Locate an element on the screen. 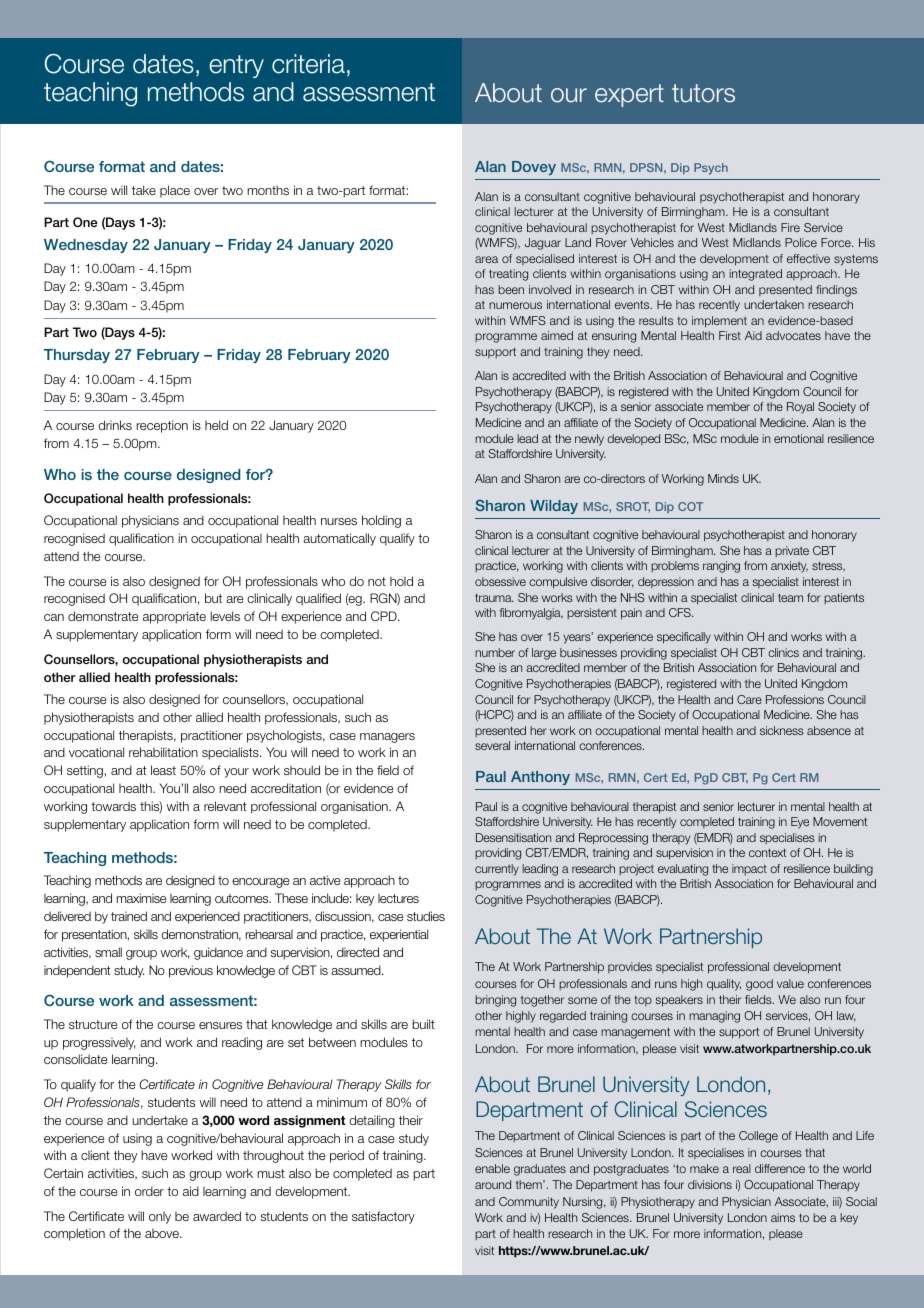 This screenshot has height=1308, width=924. around is located at coordinates (493, 1184).
